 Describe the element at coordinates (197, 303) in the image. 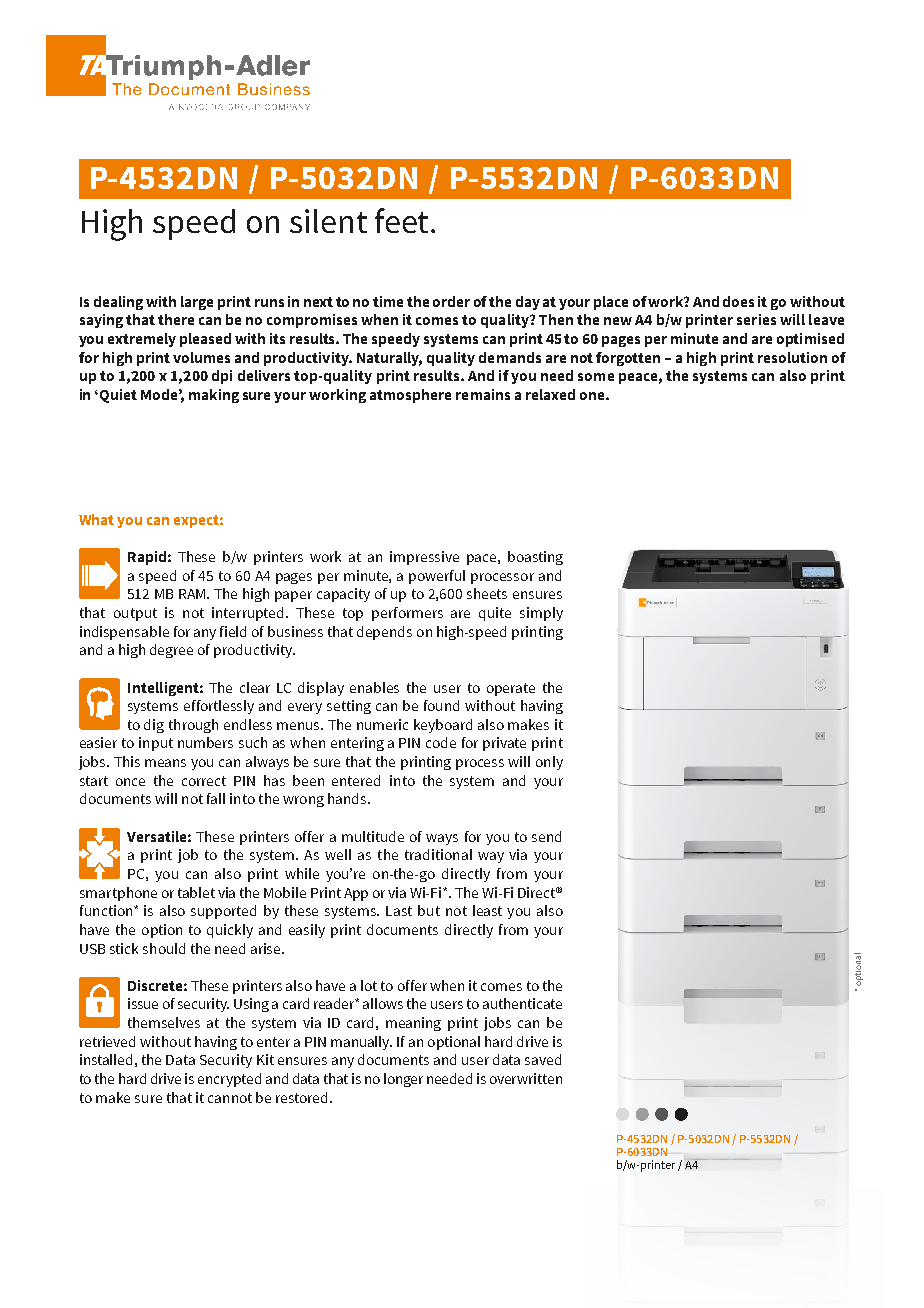

I see `large` at that location.
